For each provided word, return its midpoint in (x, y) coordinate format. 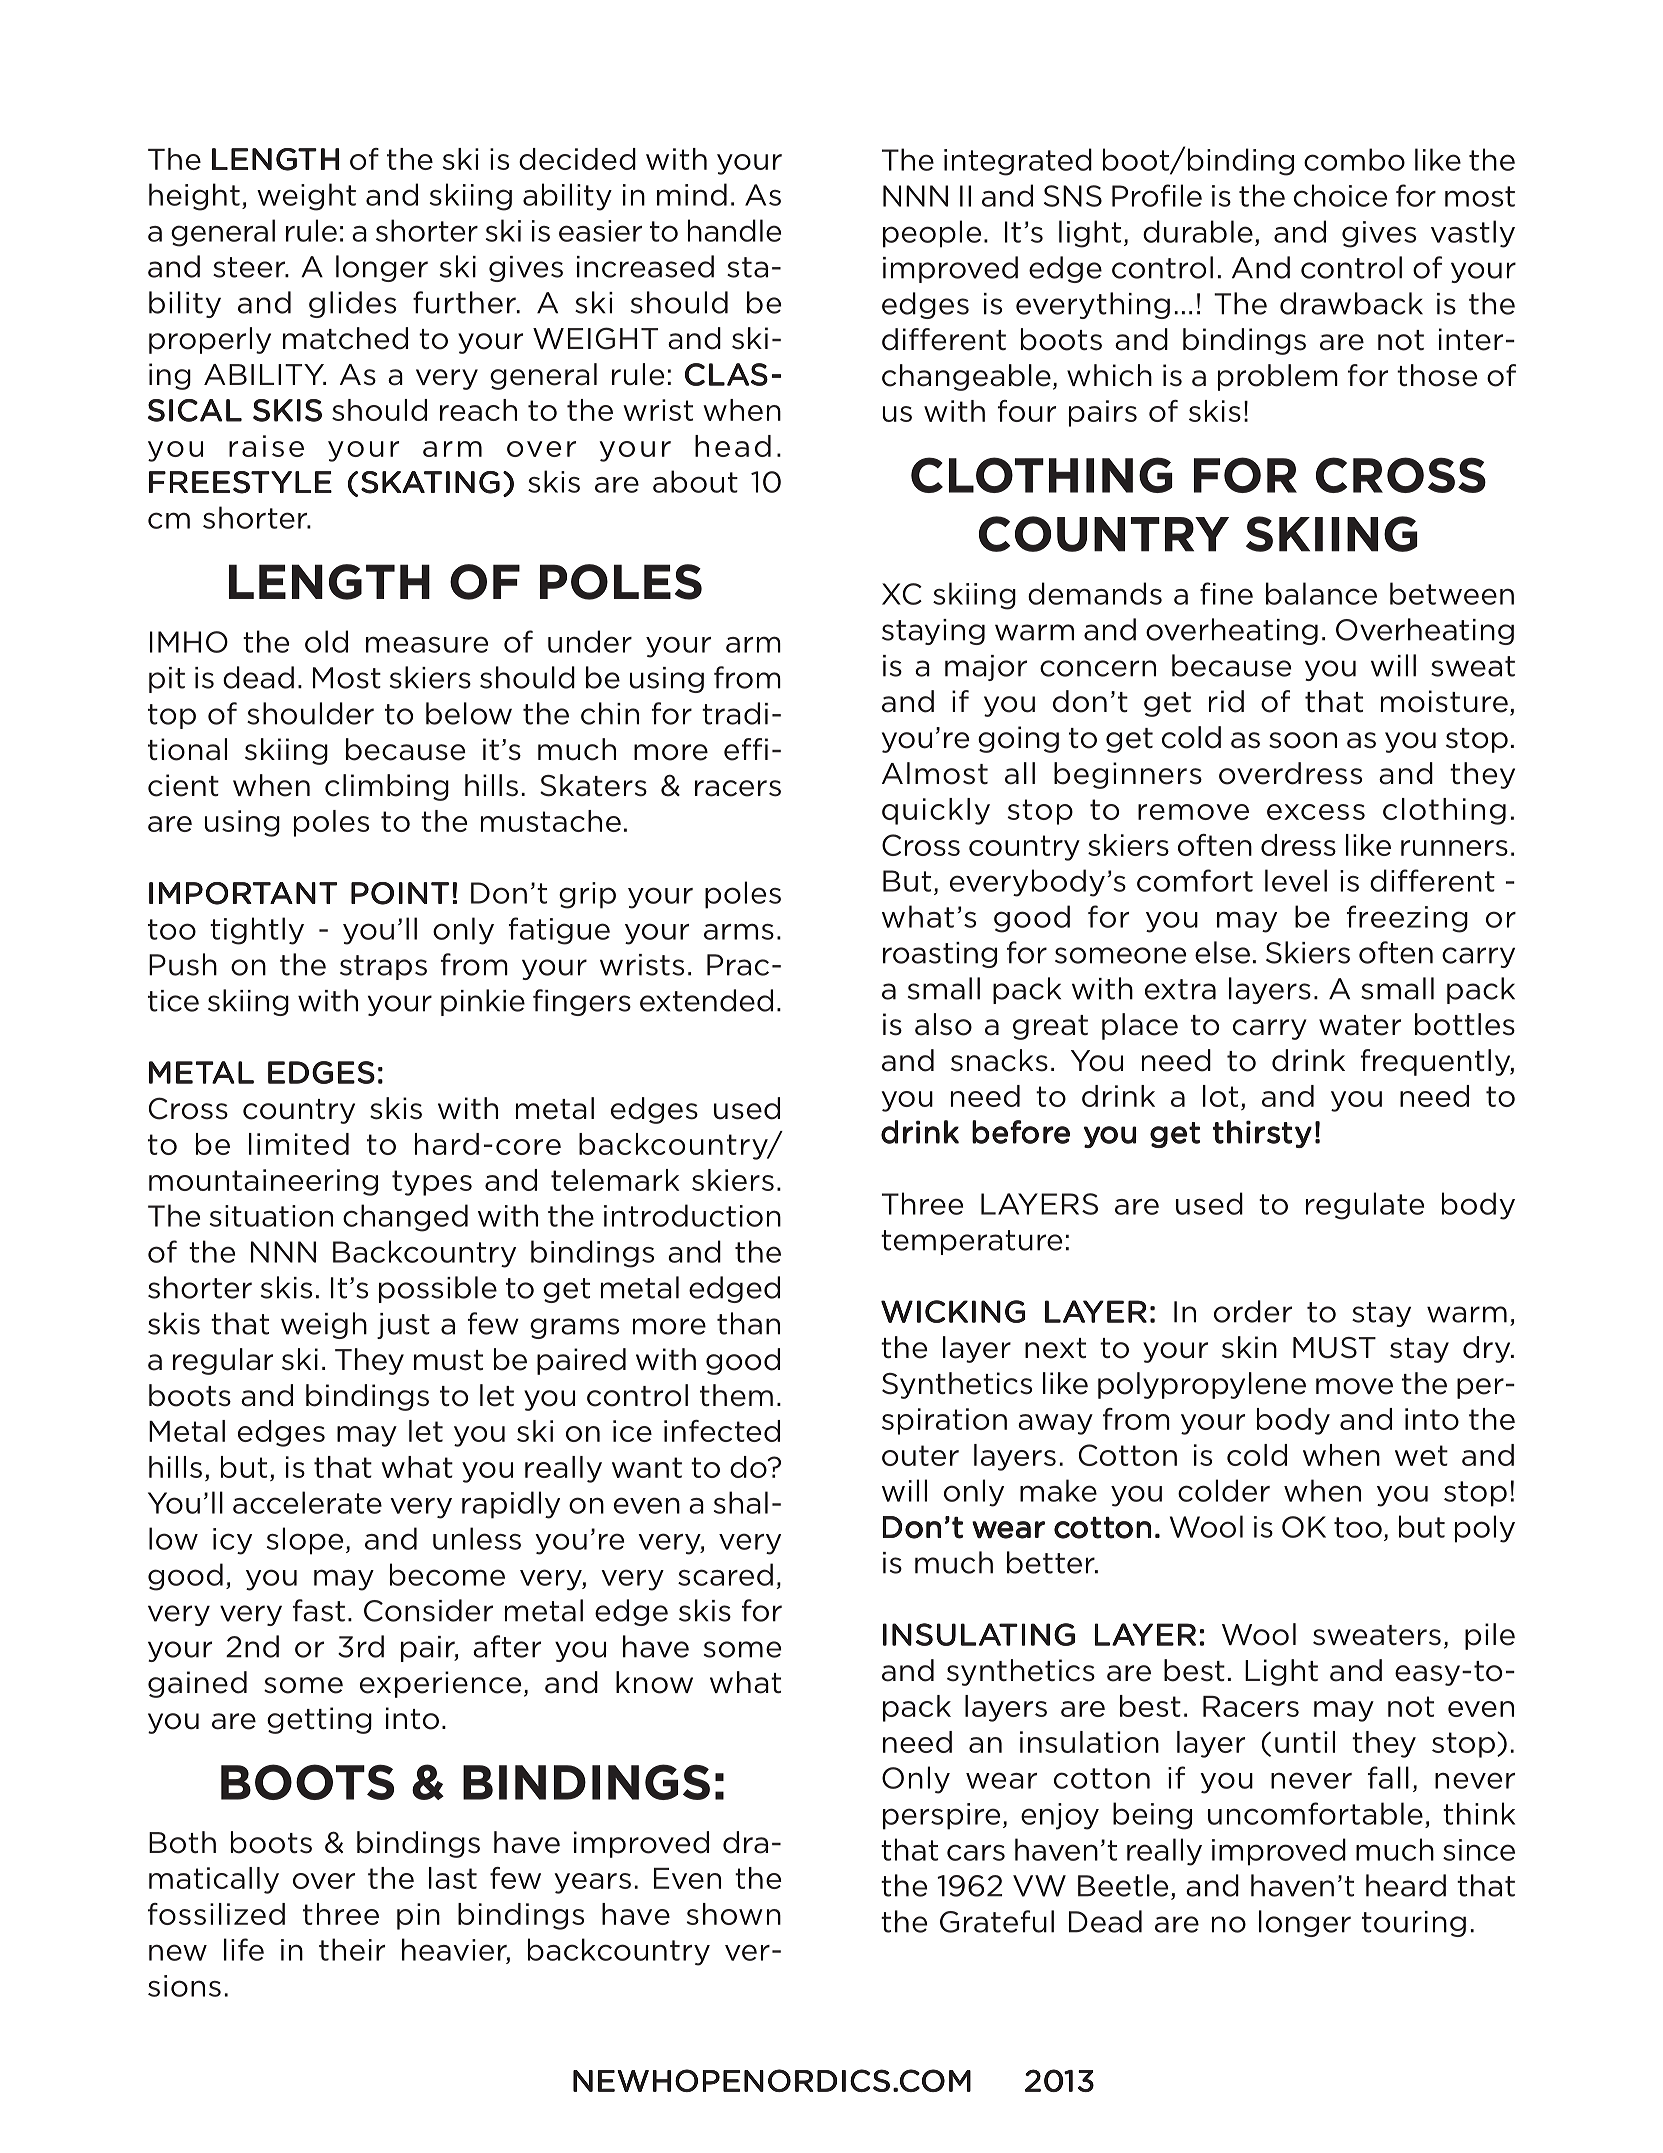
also (943, 1024)
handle (734, 230)
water (1360, 1025)
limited (299, 1144)
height (194, 197)
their (352, 1949)
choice (1340, 195)
